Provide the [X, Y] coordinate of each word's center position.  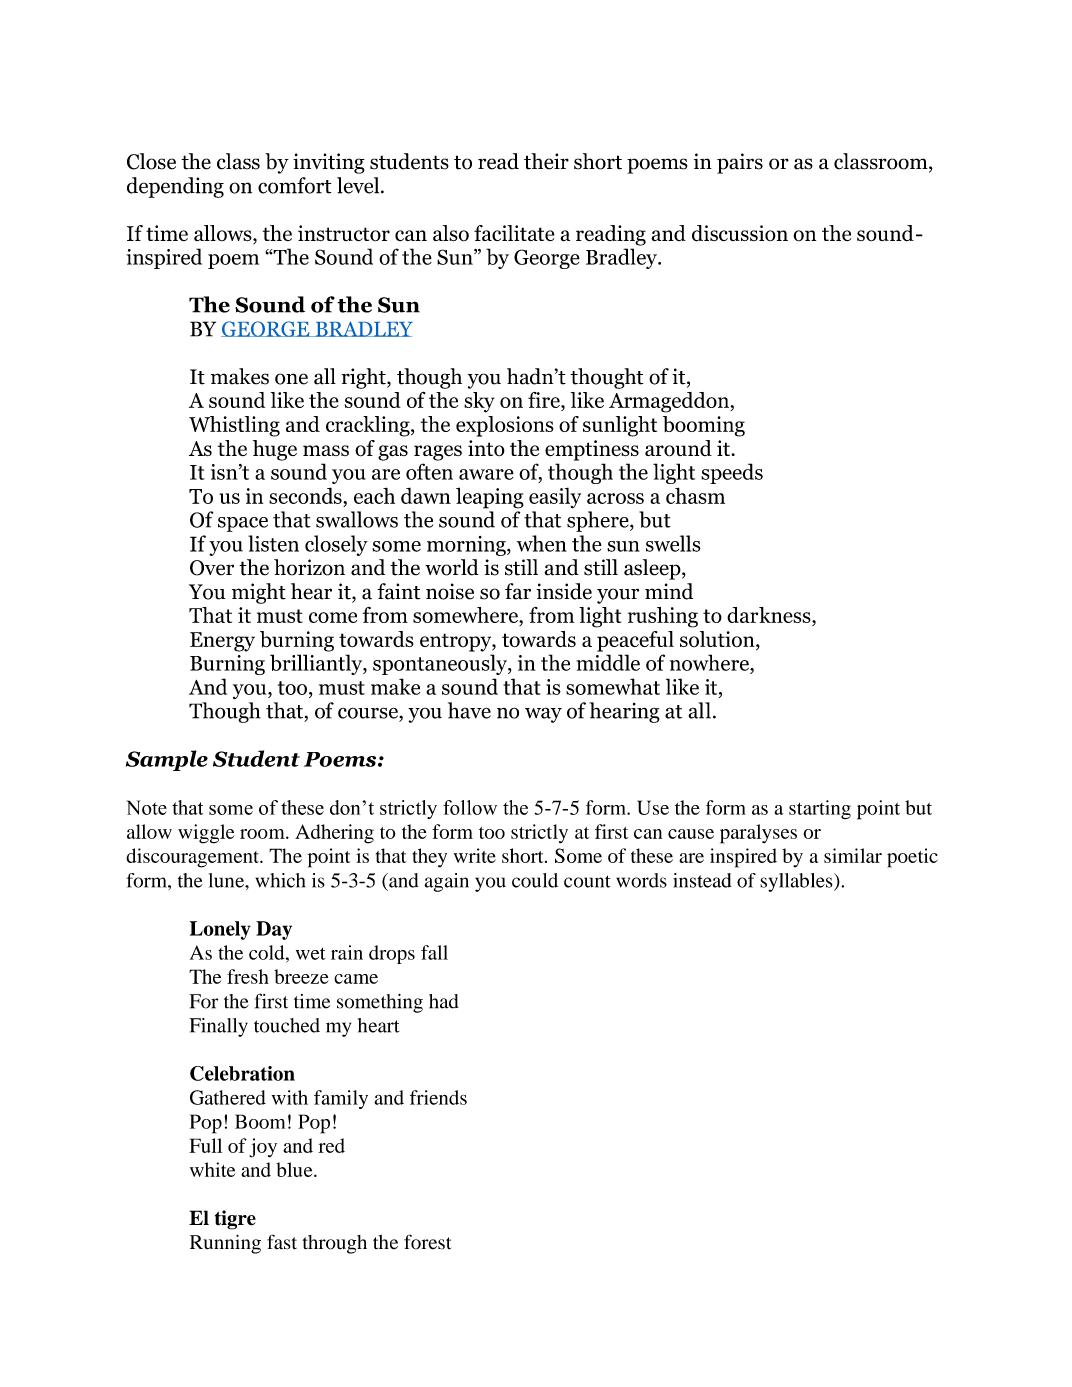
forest [427, 1242]
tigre [235, 1220]
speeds [732, 473]
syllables [797, 882]
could [535, 880]
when [542, 543]
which [280, 880]
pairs [740, 163]
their [546, 161]
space [243, 524]
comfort [294, 185]
